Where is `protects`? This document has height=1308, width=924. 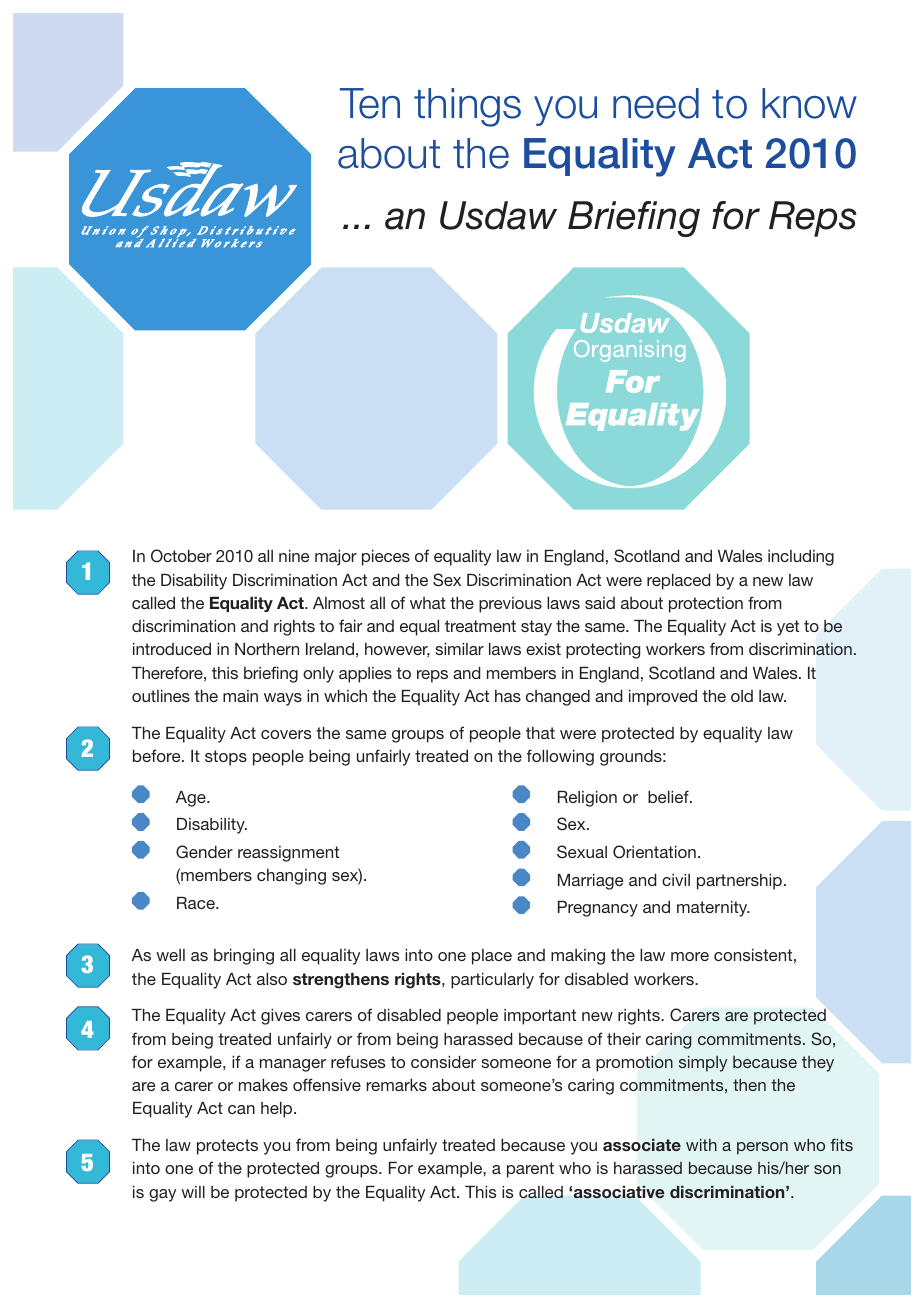 protects is located at coordinates (227, 1147).
